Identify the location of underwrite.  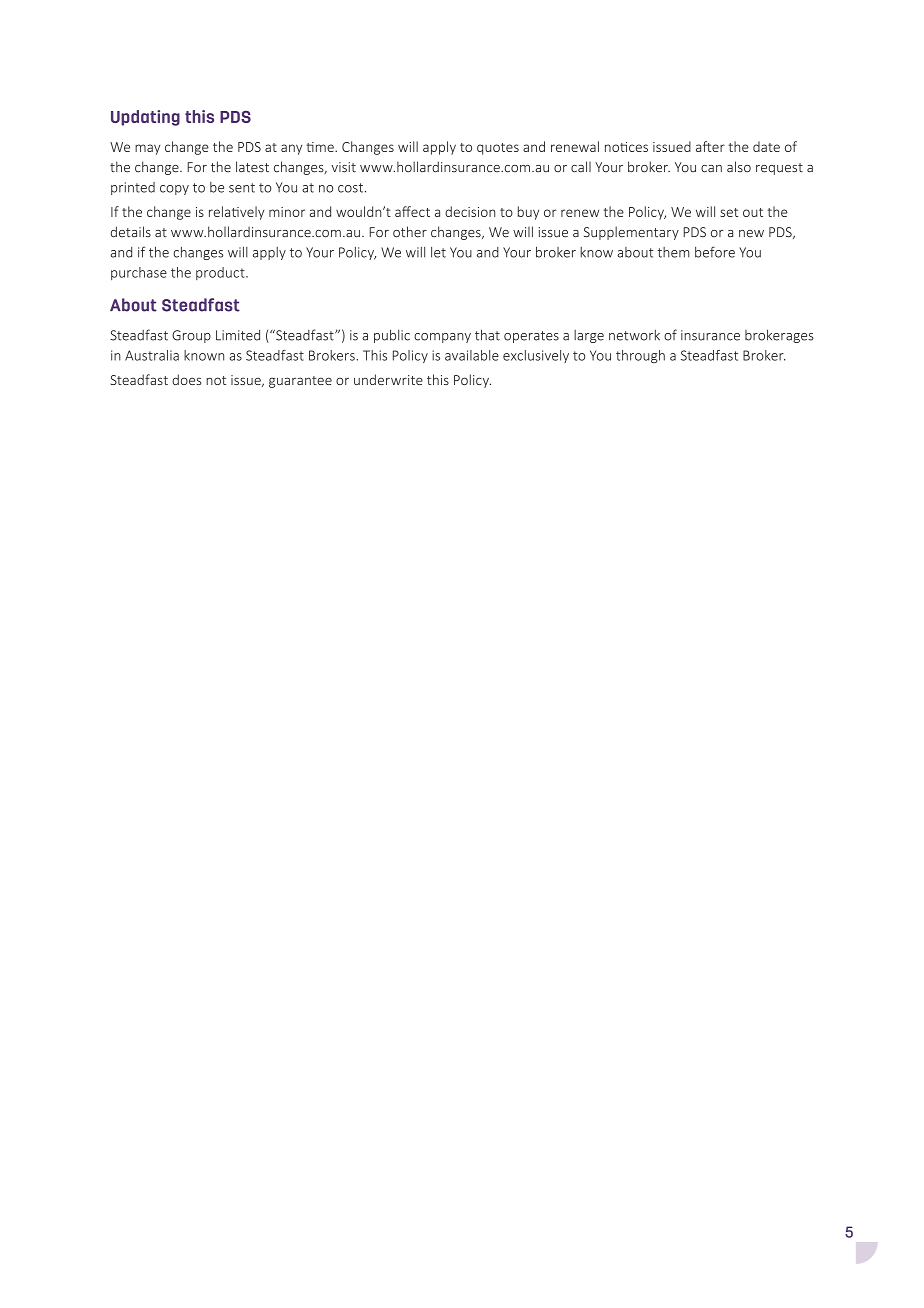
(388, 379).
